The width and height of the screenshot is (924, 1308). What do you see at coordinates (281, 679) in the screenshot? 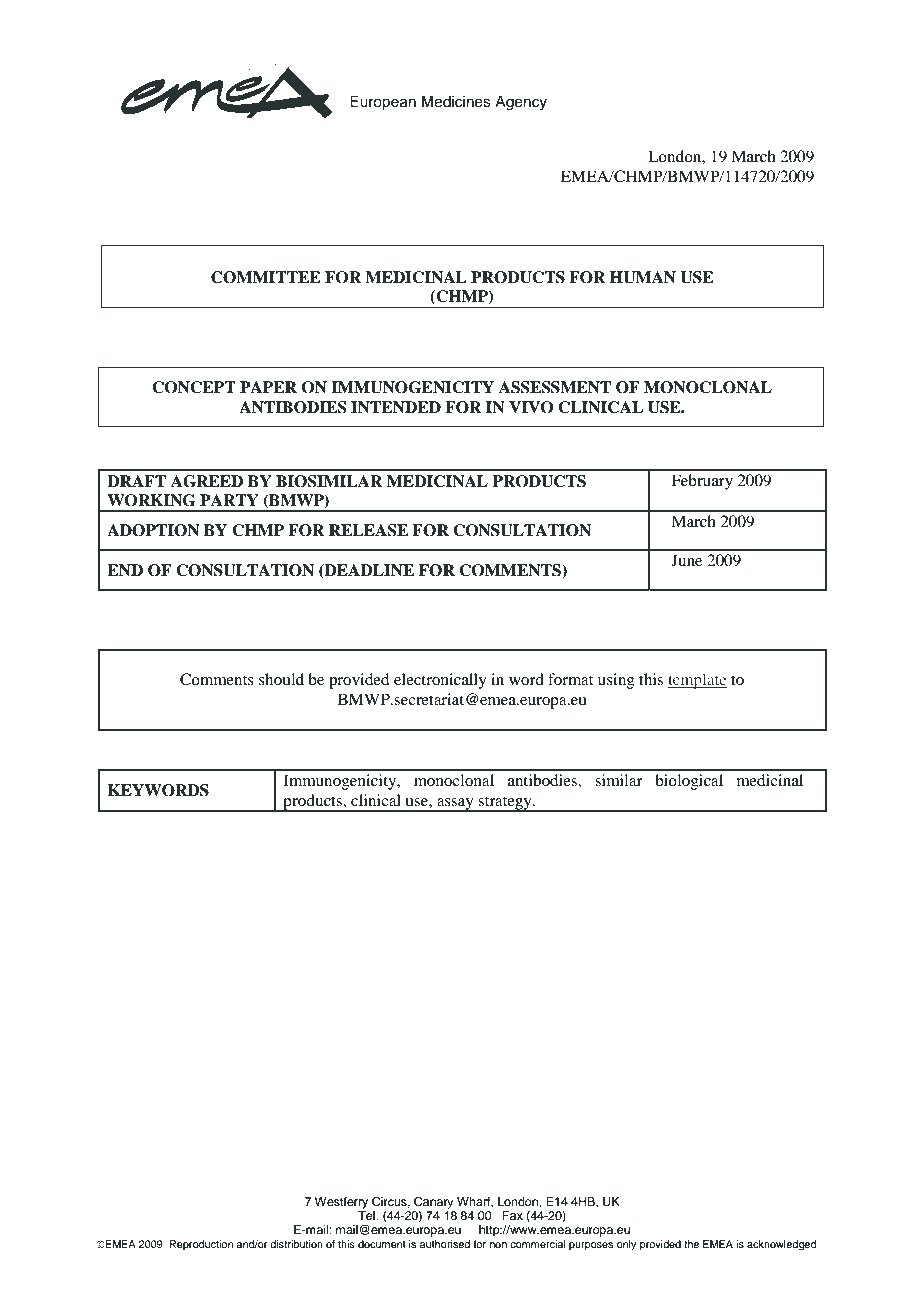
I see `should` at bounding box center [281, 679].
